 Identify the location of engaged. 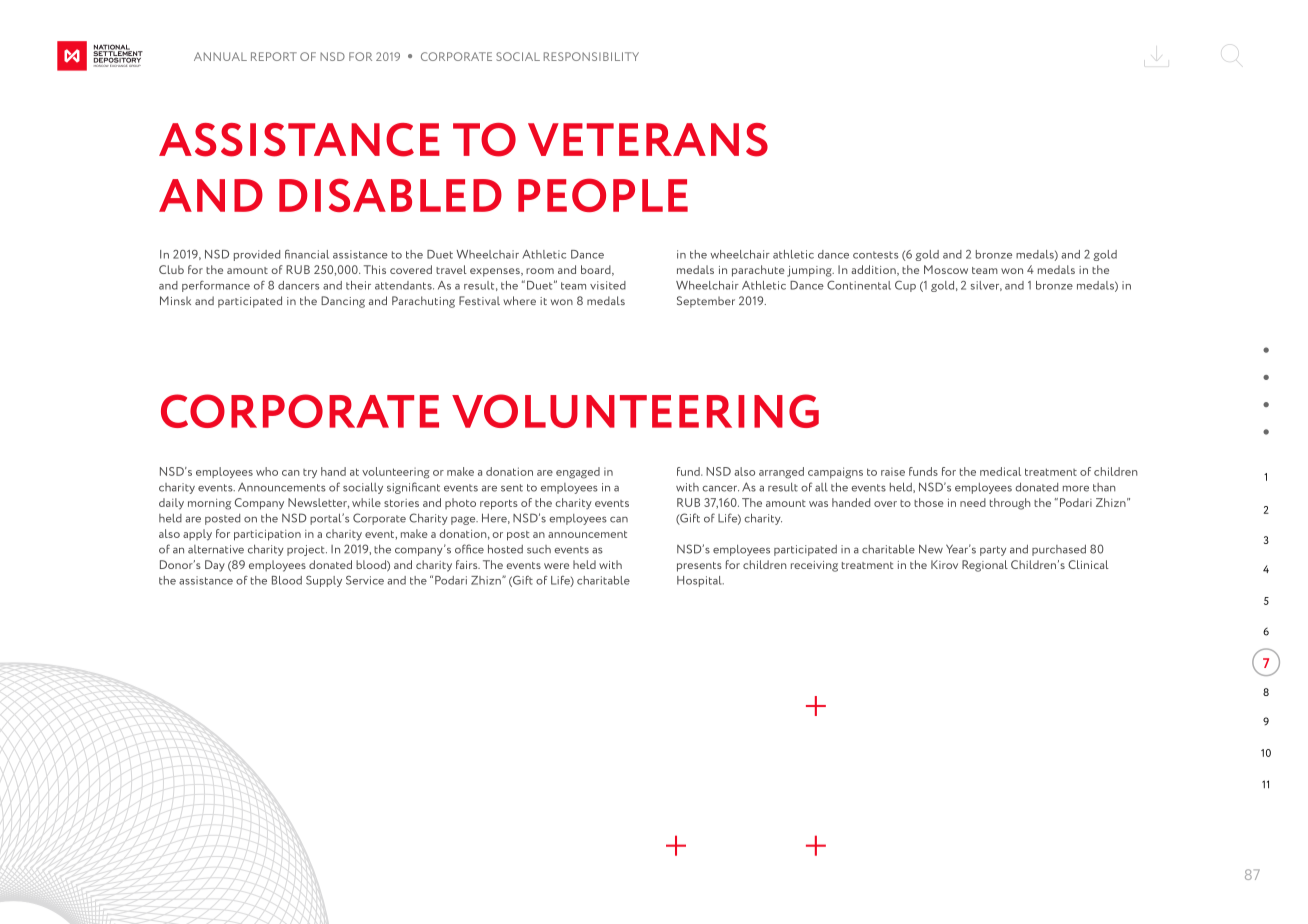
(578, 473).
